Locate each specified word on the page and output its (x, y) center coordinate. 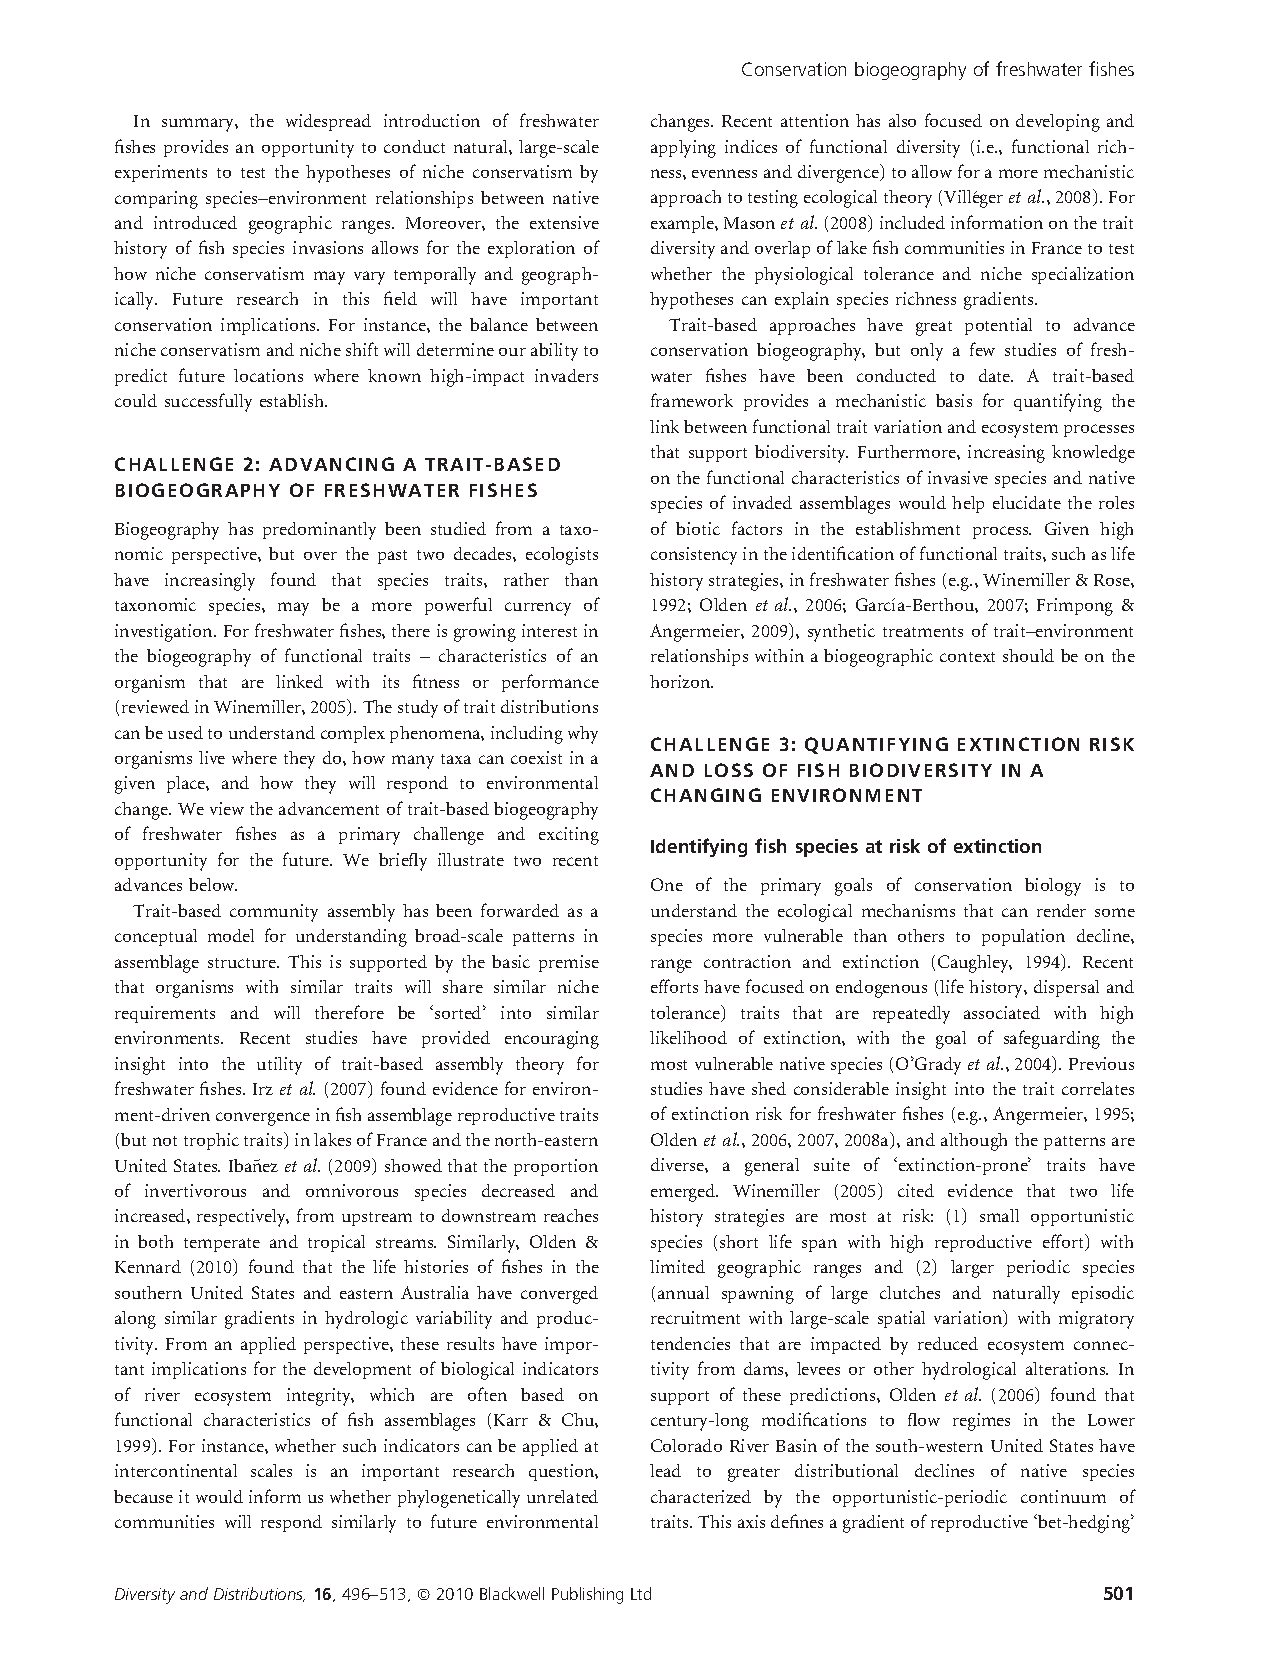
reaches (571, 1215)
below (213, 884)
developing (1058, 123)
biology (1053, 887)
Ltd (641, 1593)
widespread (328, 122)
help (968, 504)
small (999, 1215)
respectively (243, 1218)
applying (683, 149)
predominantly (319, 531)
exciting (569, 836)
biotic (698, 528)
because (143, 1496)
